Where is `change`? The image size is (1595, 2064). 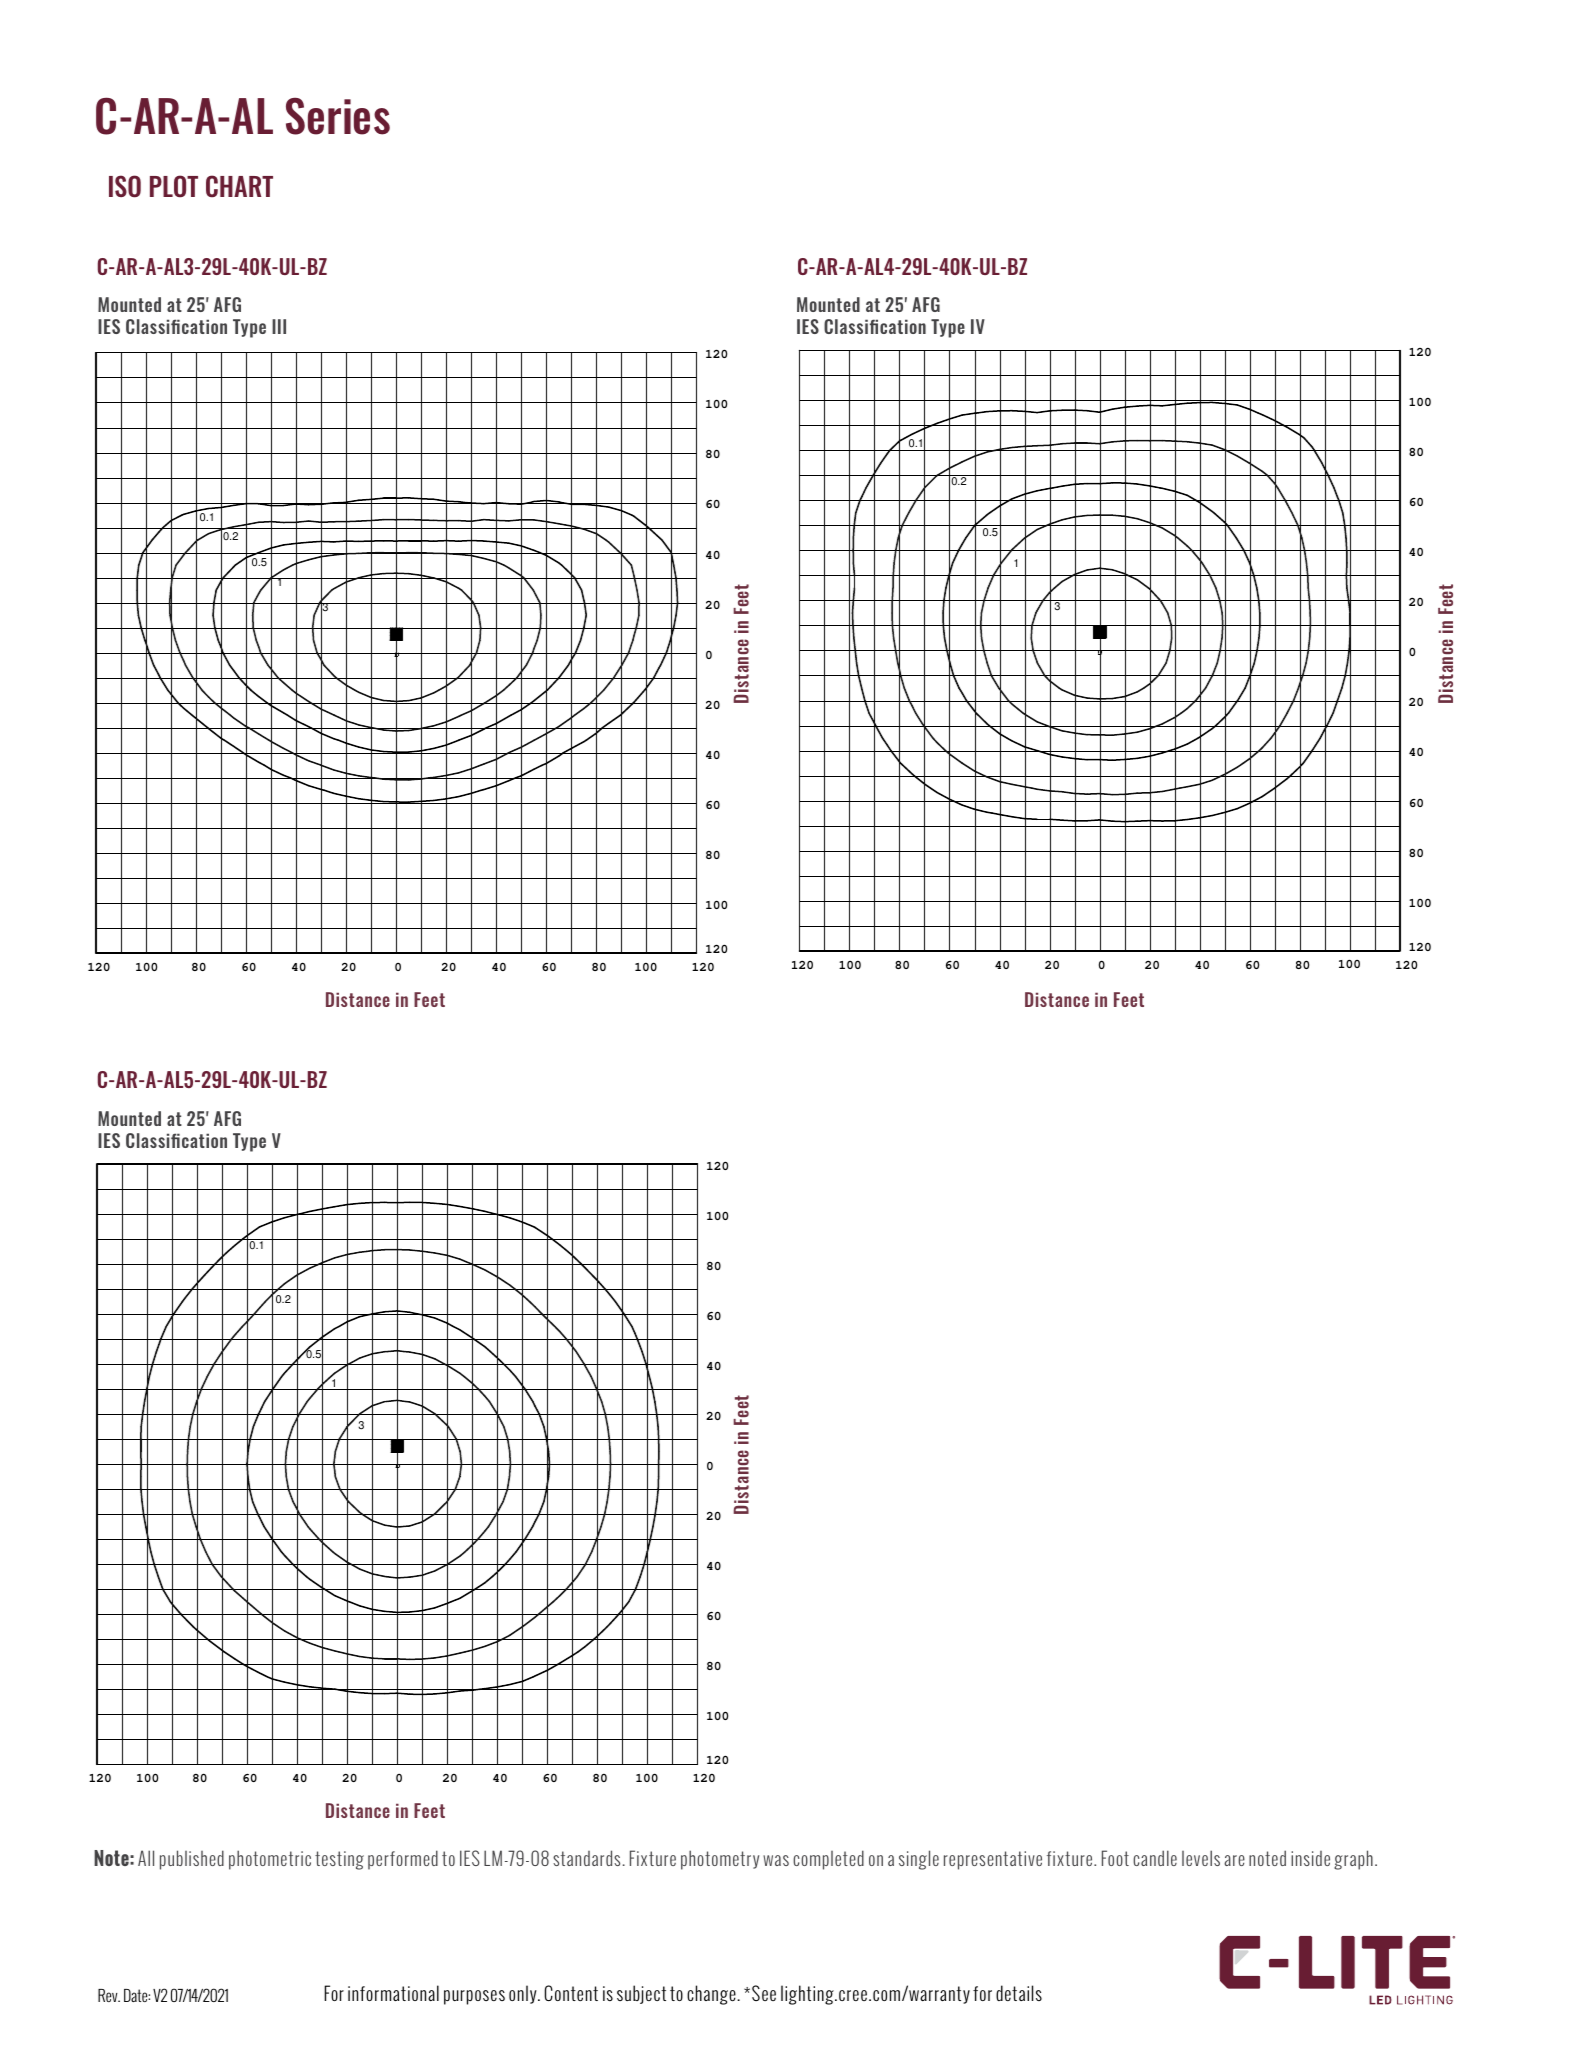
change is located at coordinates (712, 1995).
